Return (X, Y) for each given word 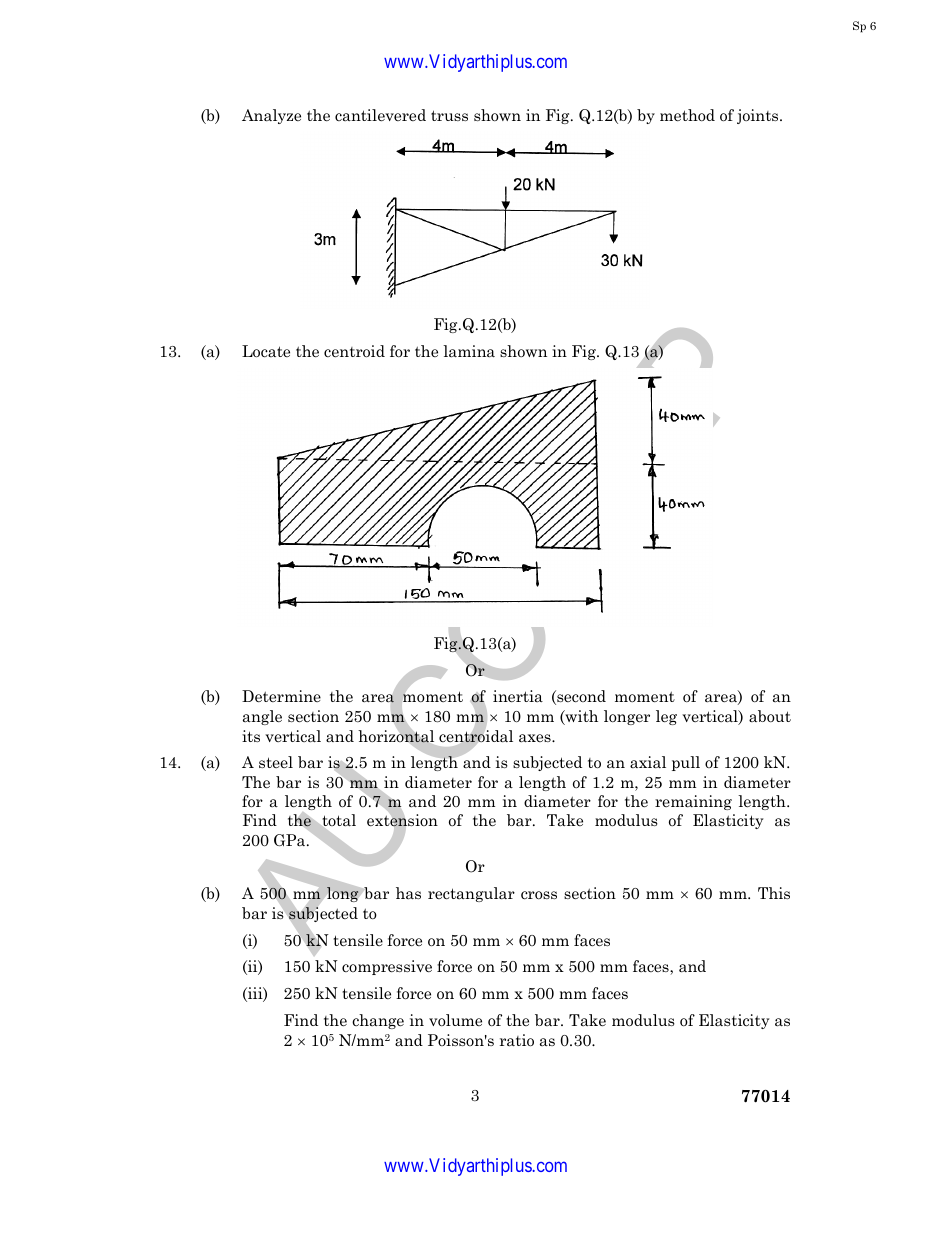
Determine (281, 696)
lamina (469, 351)
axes (536, 738)
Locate (266, 351)
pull (686, 763)
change (378, 1021)
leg (666, 717)
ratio (517, 1040)
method (687, 115)
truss (449, 115)
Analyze (271, 116)
